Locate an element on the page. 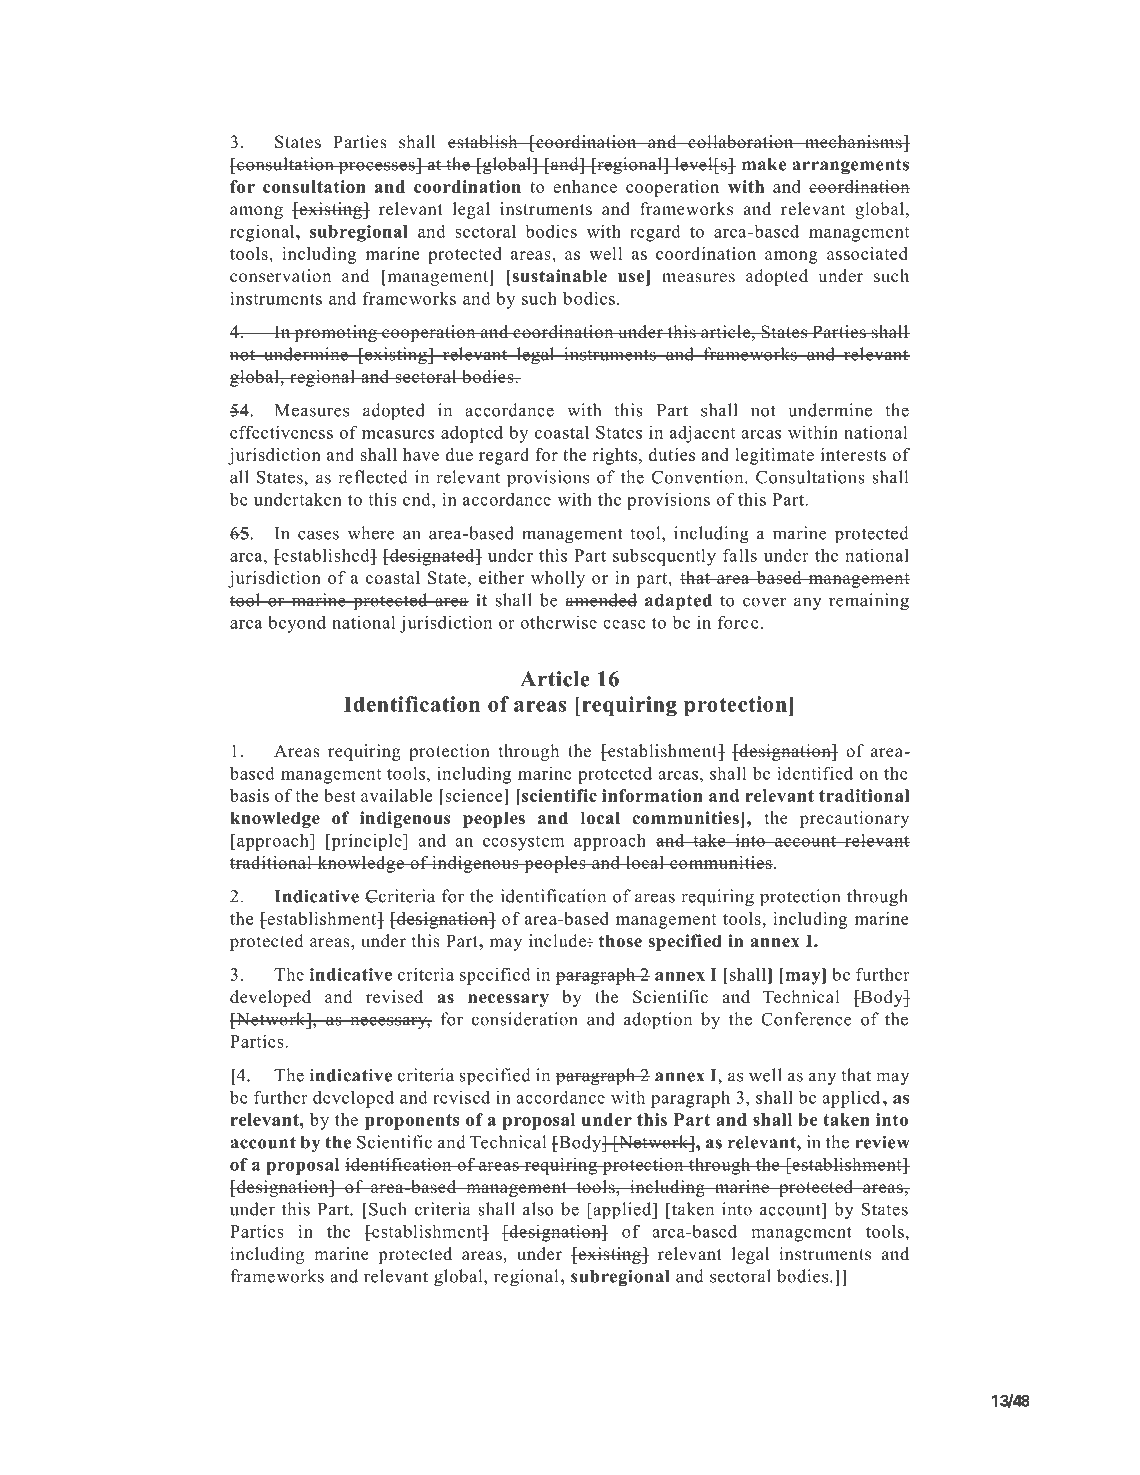 This page has height=1475, width=1140. make is located at coordinates (764, 164).
